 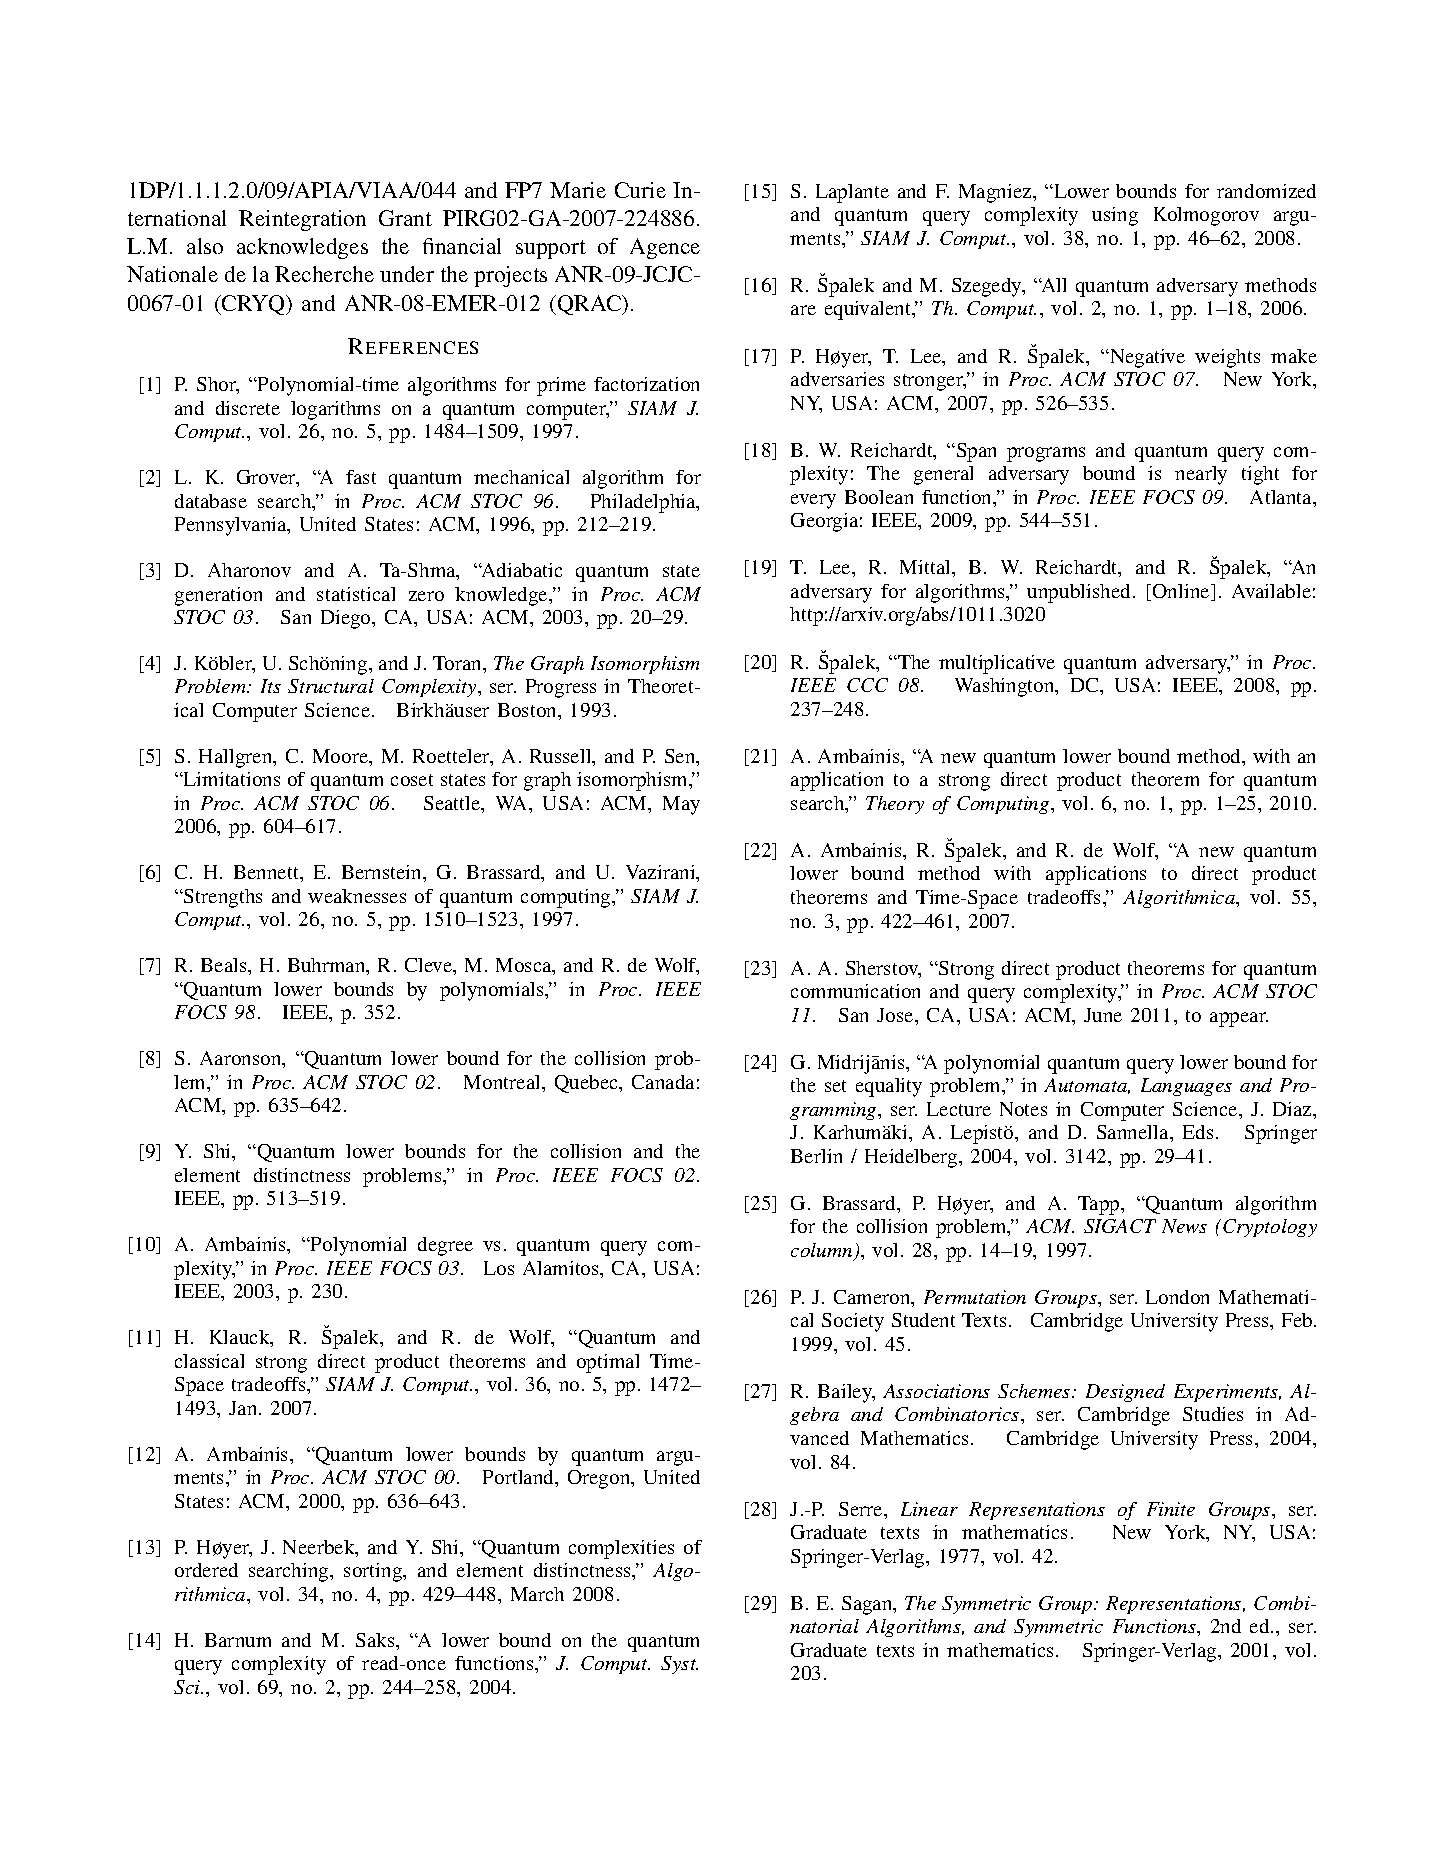 What do you see at coordinates (405, 218) in the document?
I see `Grant` at bounding box center [405, 218].
